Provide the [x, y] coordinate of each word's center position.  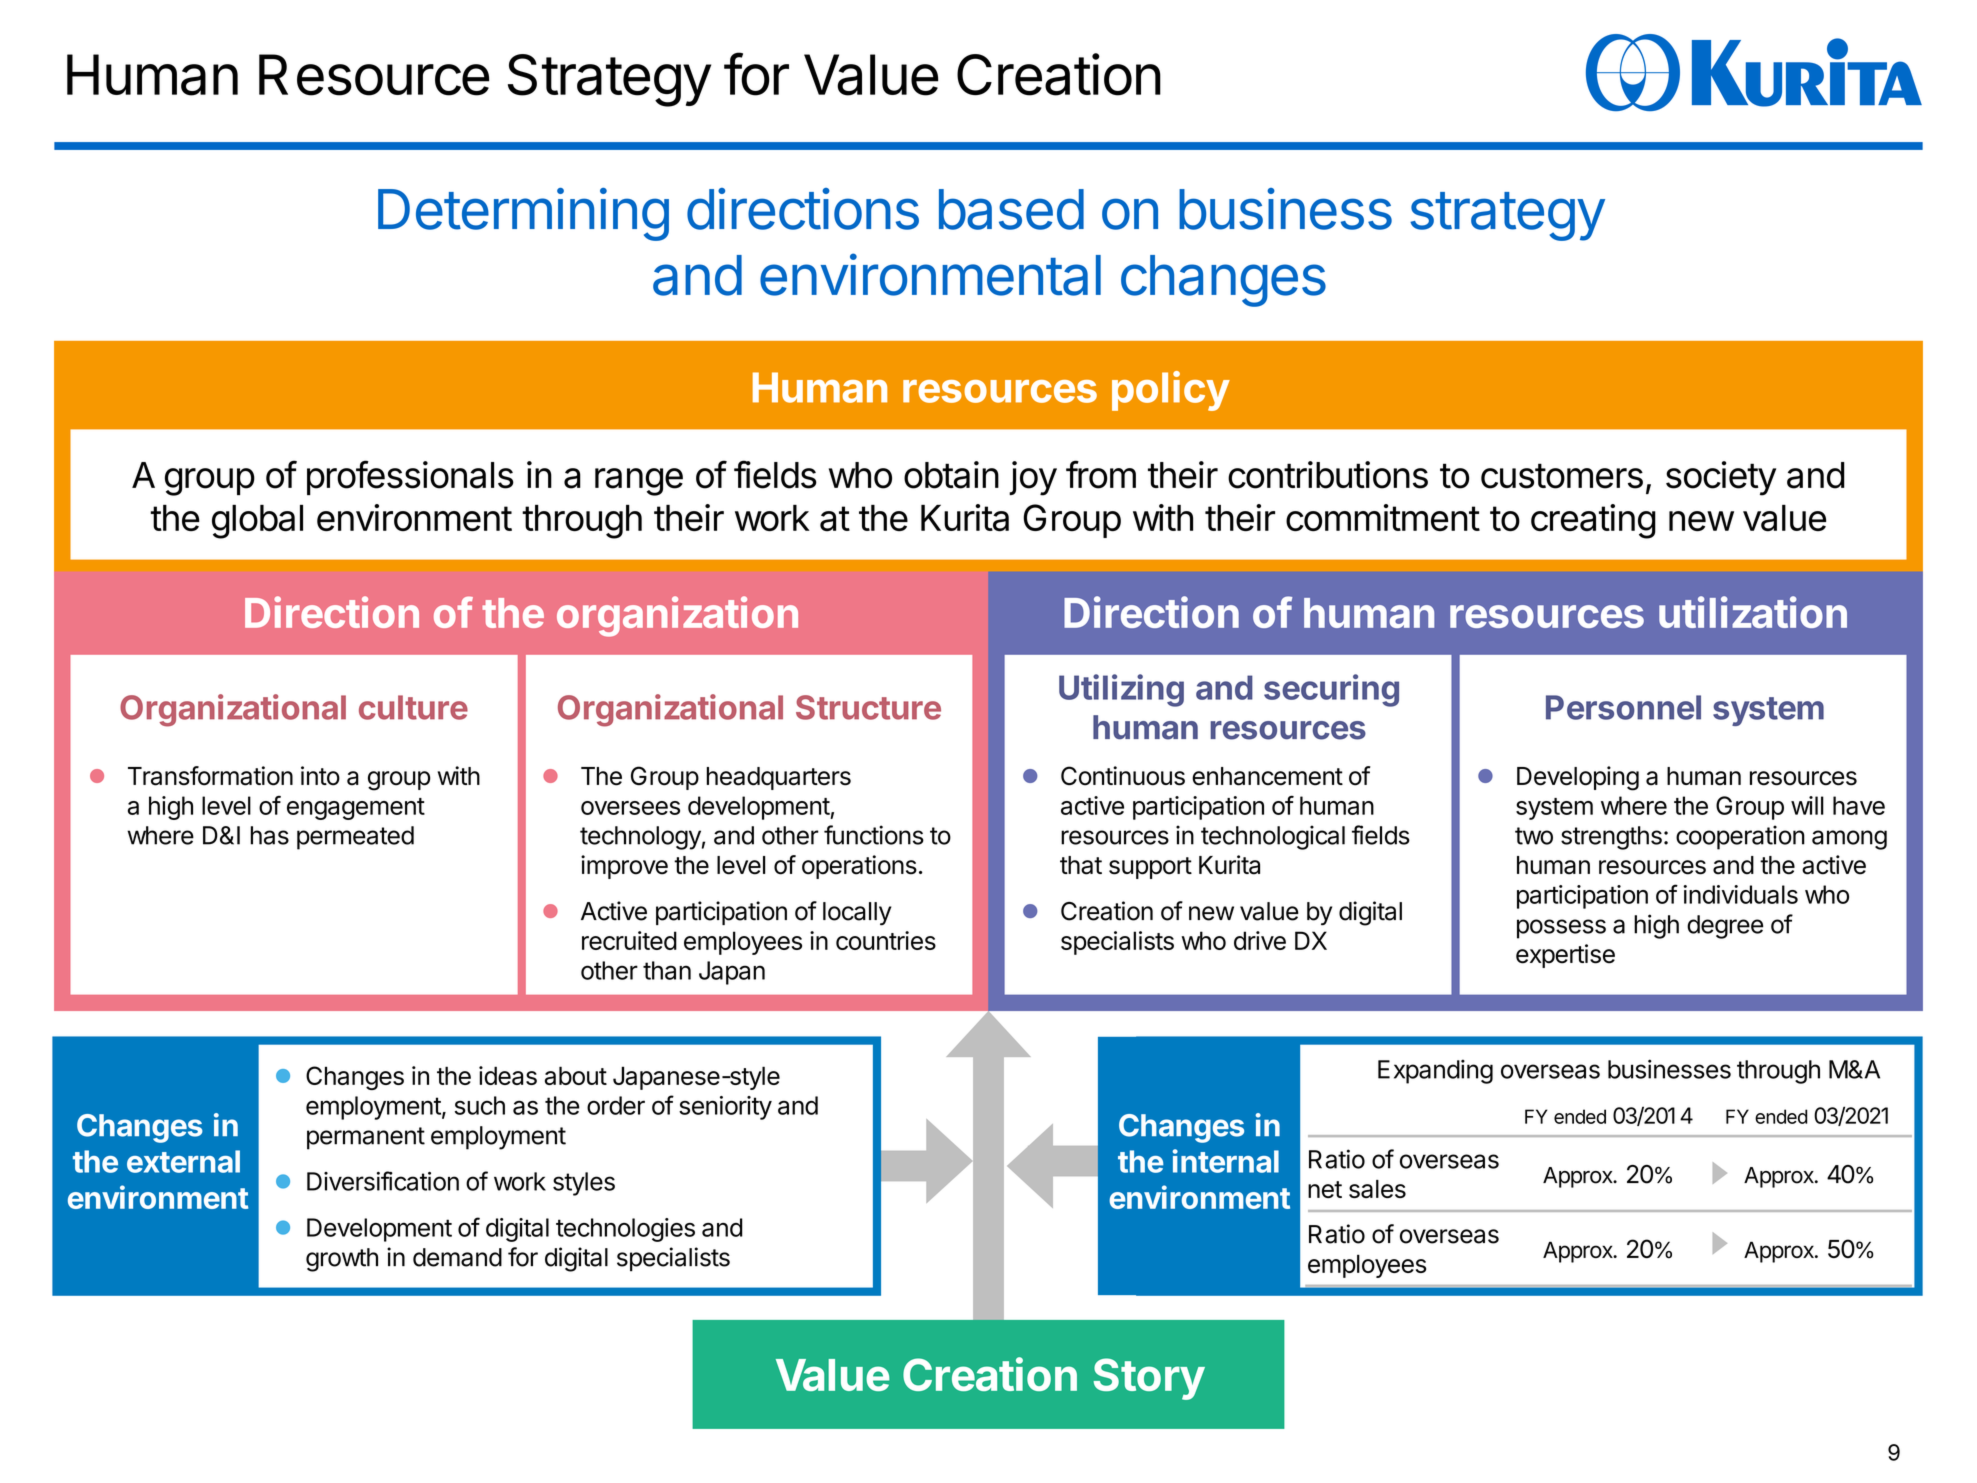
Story [1149, 1379]
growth [342, 1260]
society [1721, 478]
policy [1171, 391]
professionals [410, 477]
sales [1377, 1189]
